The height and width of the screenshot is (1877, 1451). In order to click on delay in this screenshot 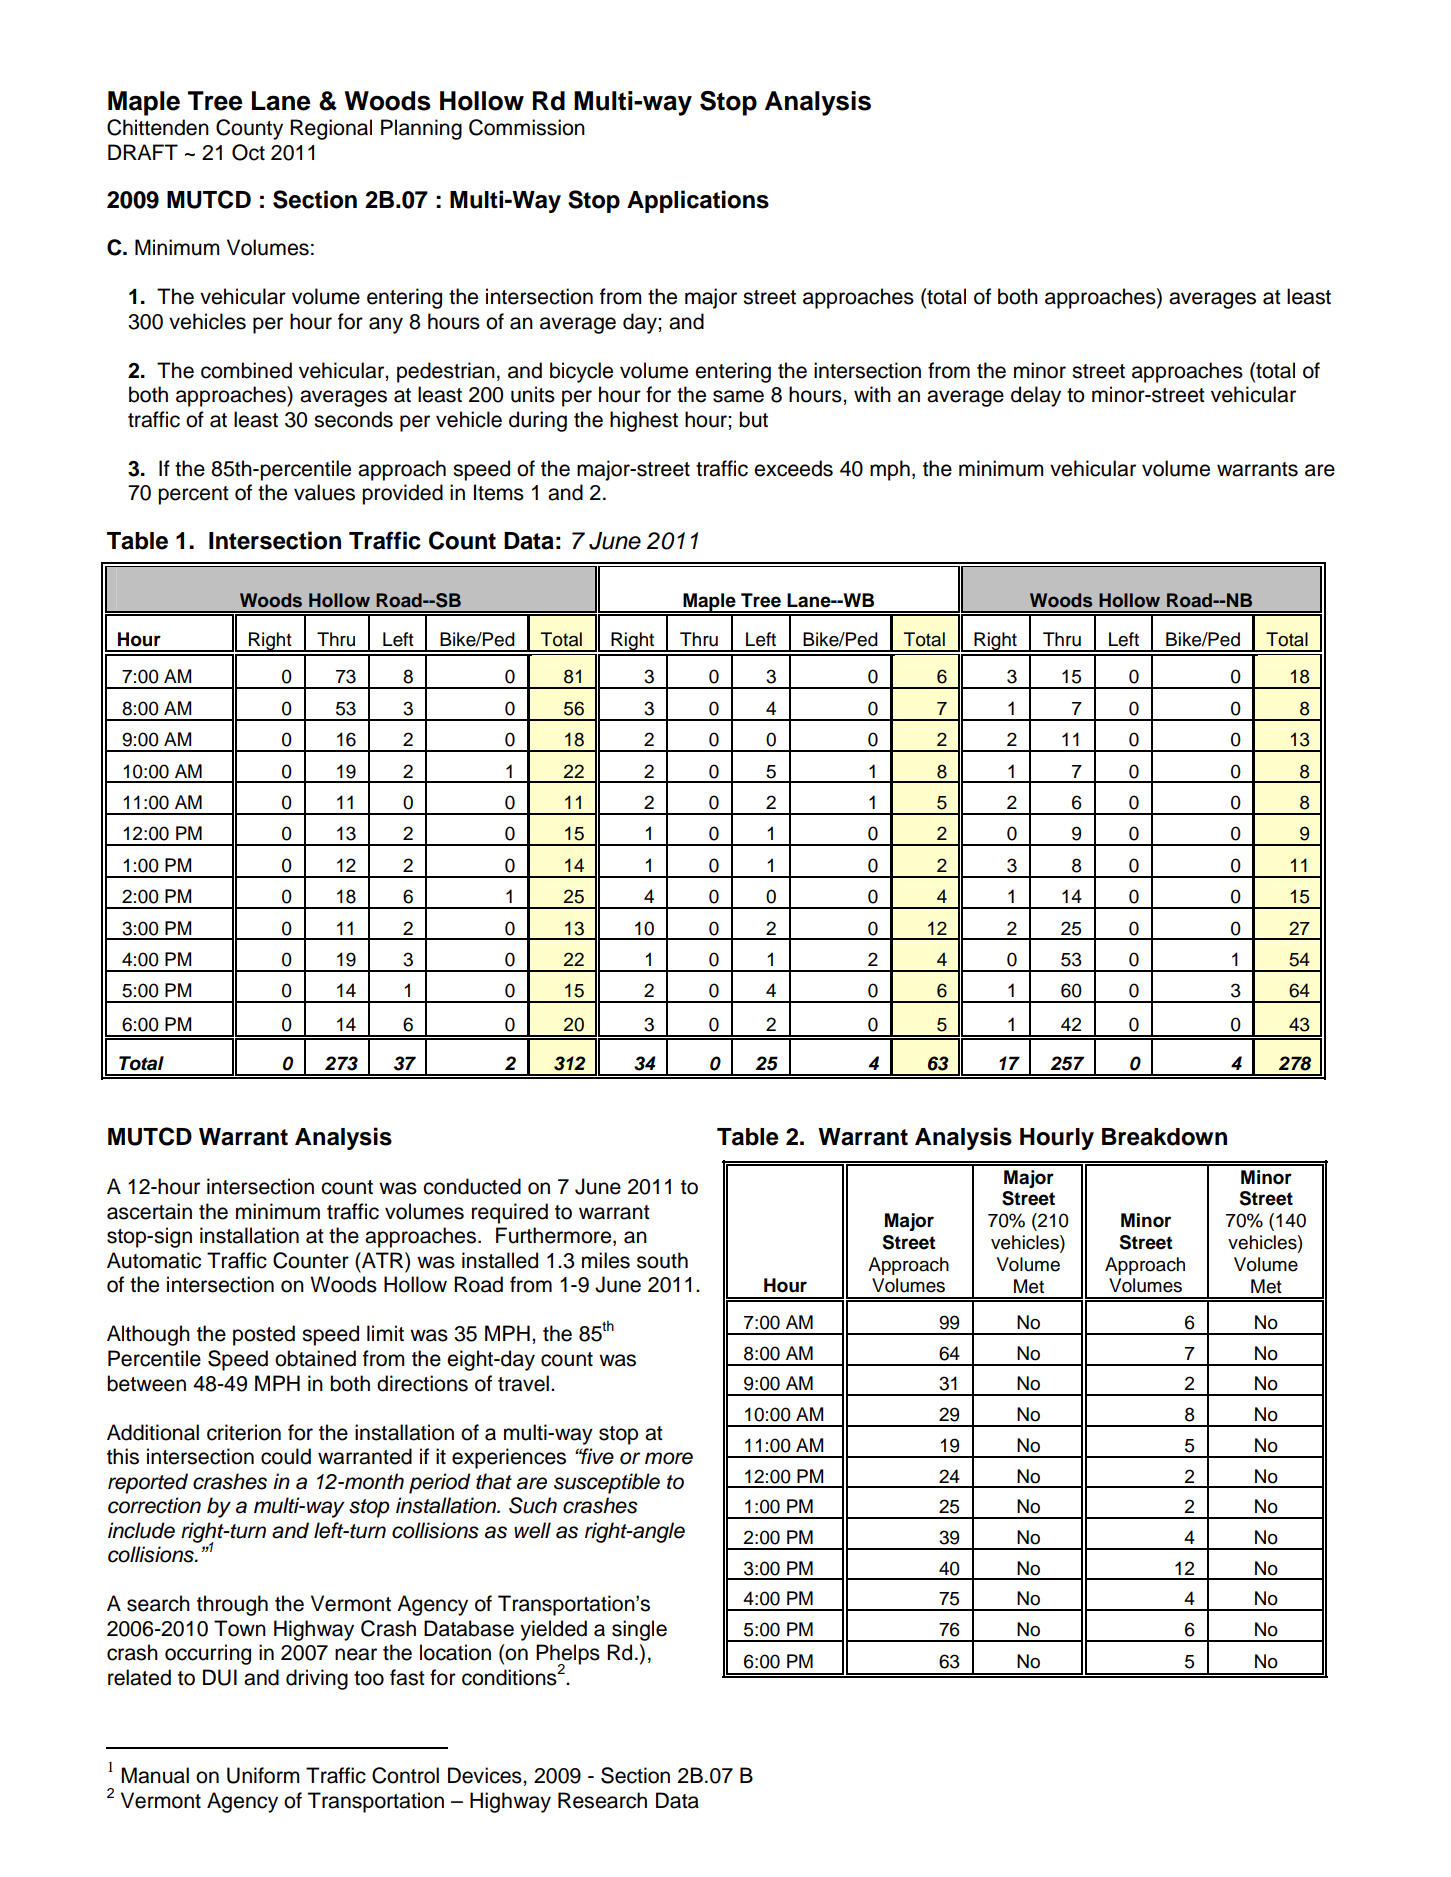, I will do `click(1036, 396)`.
